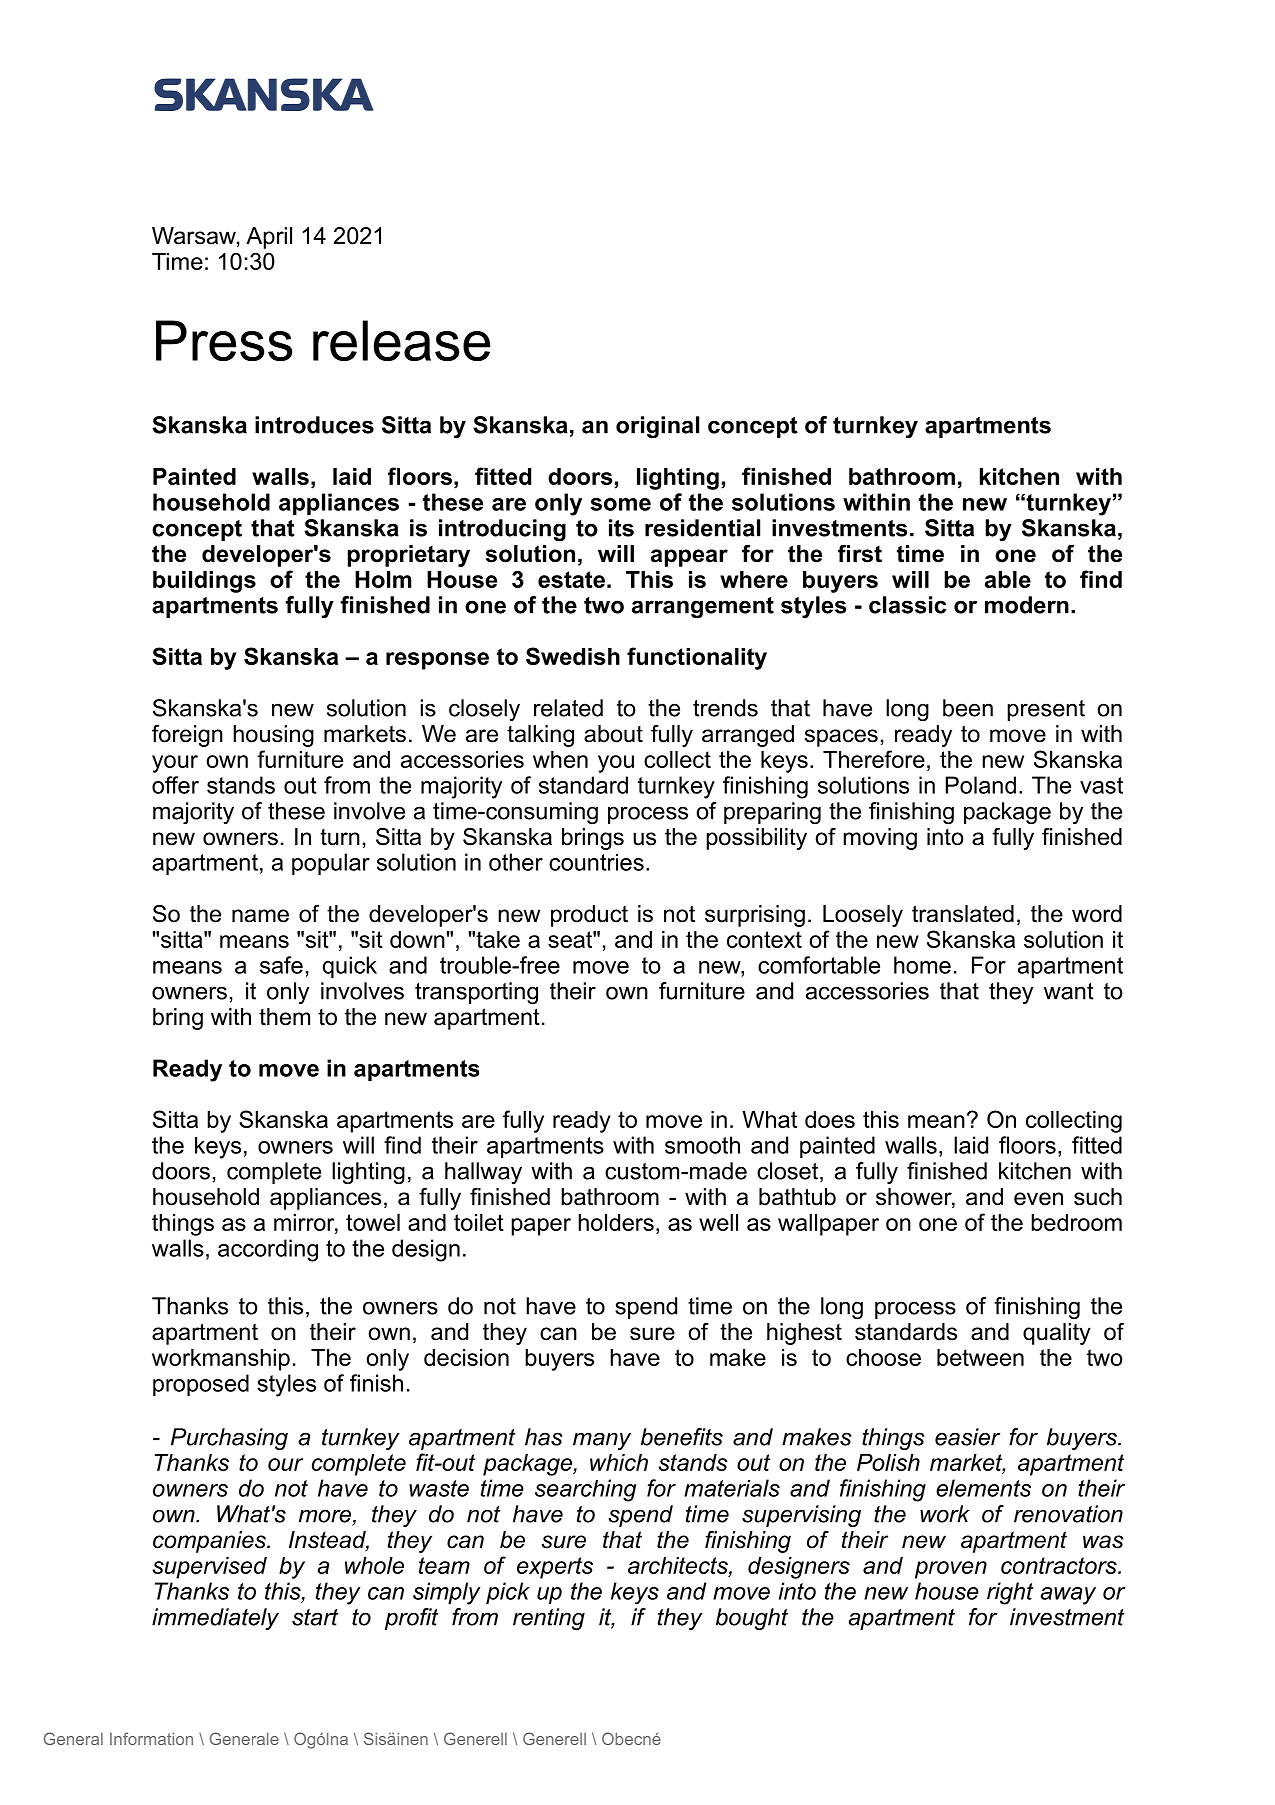  Describe the element at coordinates (269, 238) in the image. I see `April` at that location.
